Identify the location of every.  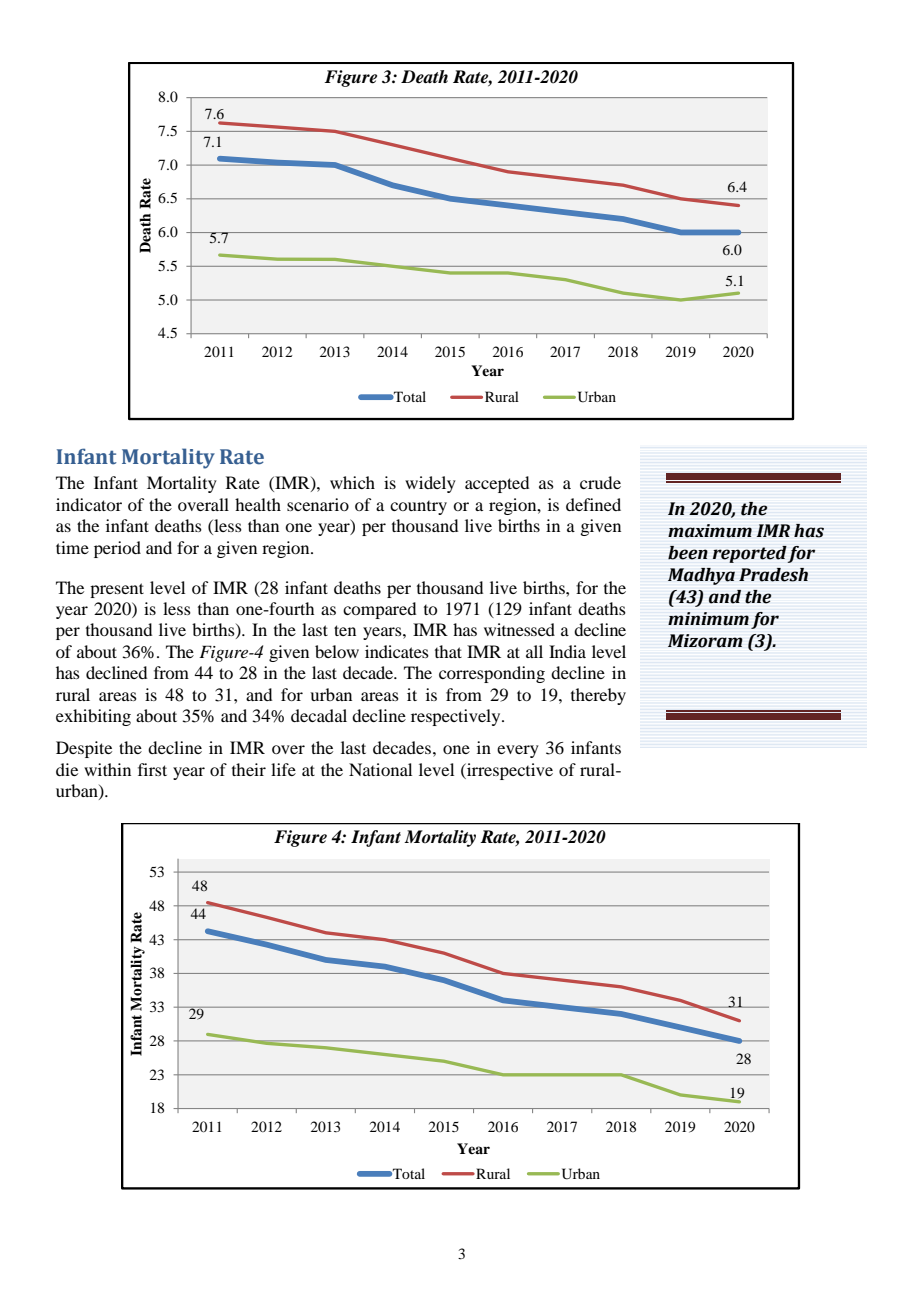
(518, 751).
